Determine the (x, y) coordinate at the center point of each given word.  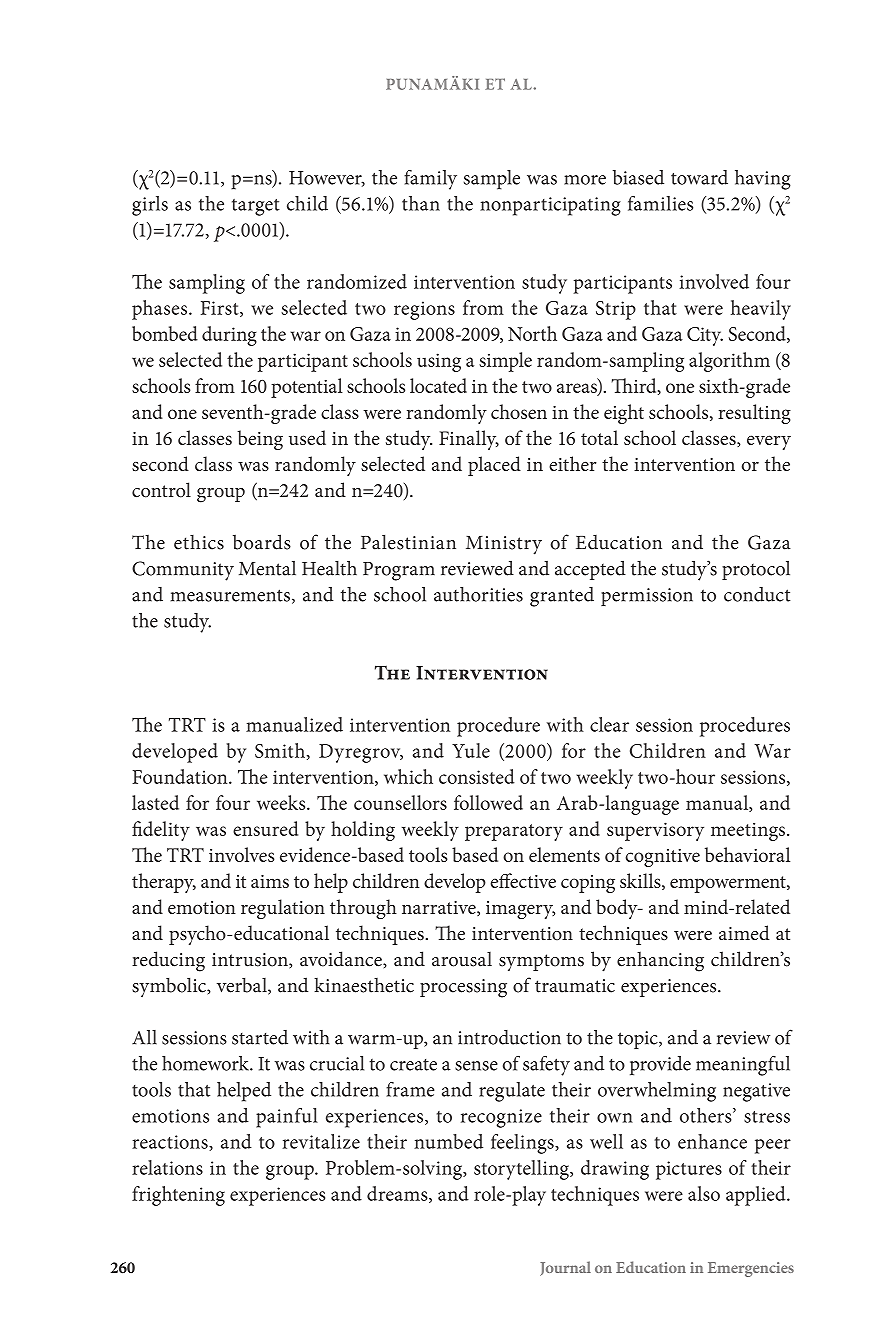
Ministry (504, 545)
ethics (199, 542)
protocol (756, 570)
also (704, 1193)
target (256, 207)
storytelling (522, 1170)
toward (699, 177)
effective (523, 880)
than (421, 203)
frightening (178, 1196)
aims (270, 881)
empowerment (729, 884)
